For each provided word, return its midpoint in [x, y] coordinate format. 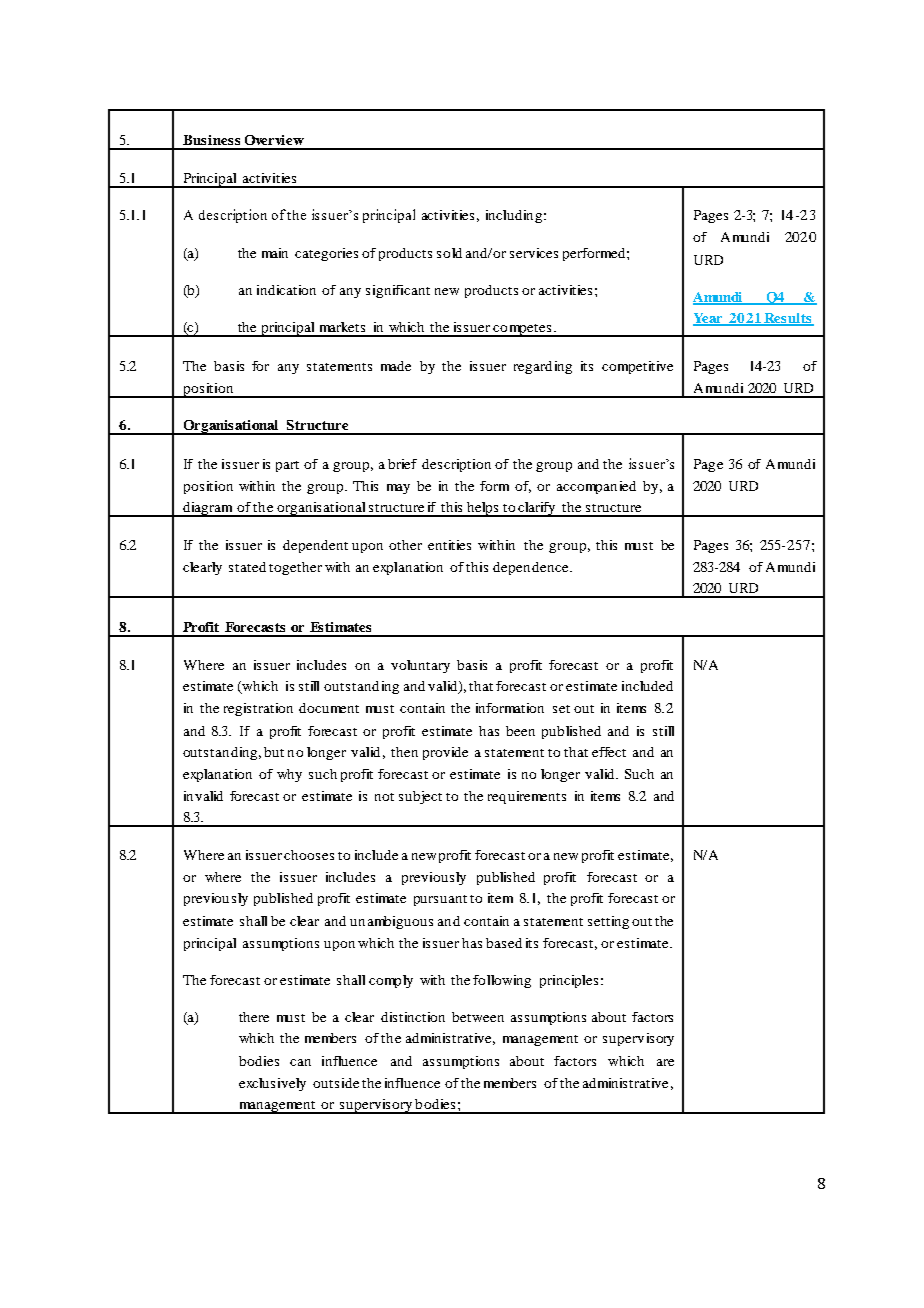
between [478, 1017]
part [287, 466]
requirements [527, 797]
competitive [637, 367]
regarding [543, 367]
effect [609, 752]
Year [709, 319]
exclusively [272, 1084]
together [295, 568]
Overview [274, 140]
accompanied [596, 487]
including [514, 216]
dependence [532, 568]
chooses [309, 855]
